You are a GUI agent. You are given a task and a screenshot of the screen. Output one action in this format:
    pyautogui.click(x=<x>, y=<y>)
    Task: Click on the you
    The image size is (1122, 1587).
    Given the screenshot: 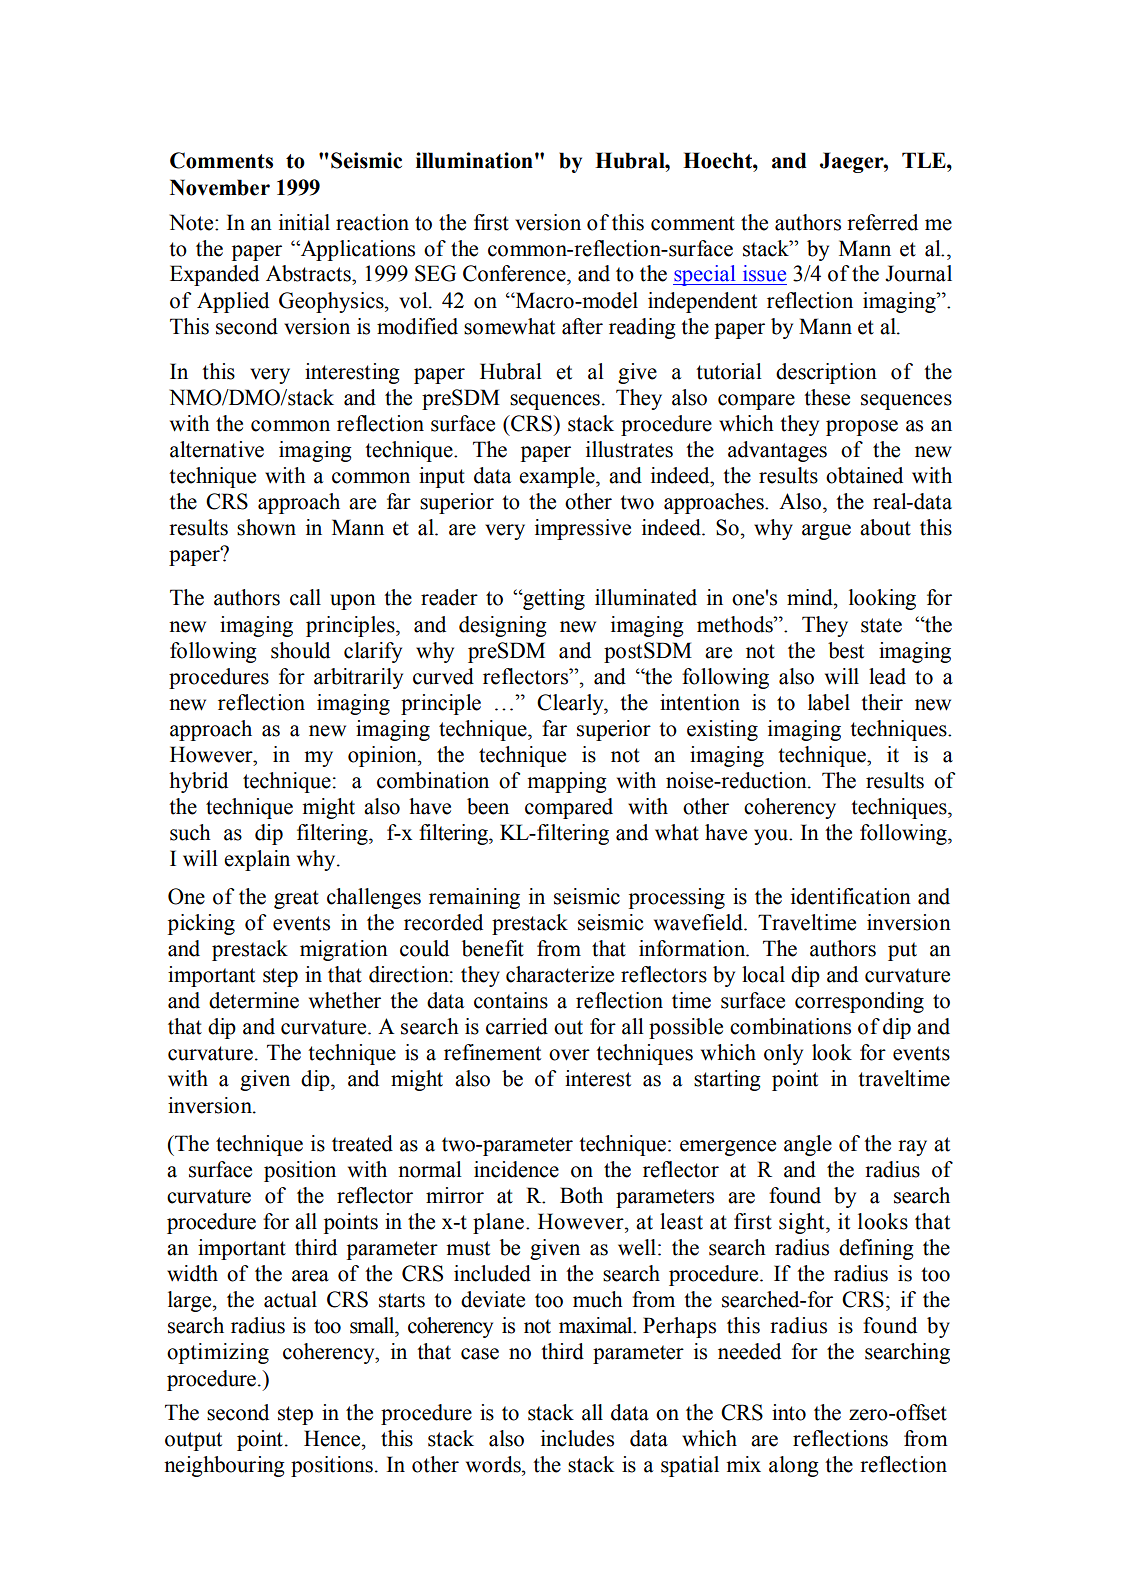 What is the action you would take?
    pyautogui.click(x=772, y=837)
